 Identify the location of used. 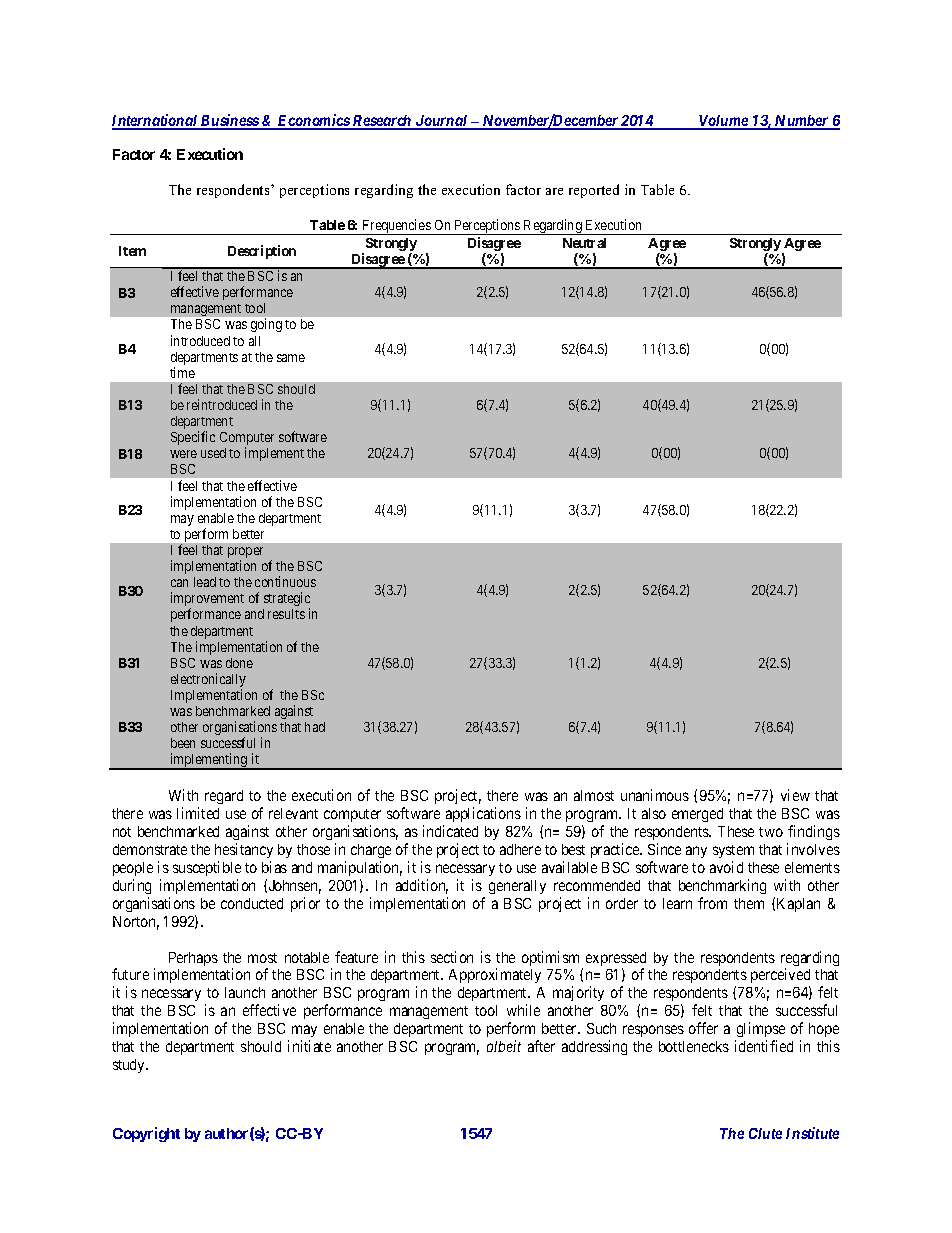
(213, 453).
